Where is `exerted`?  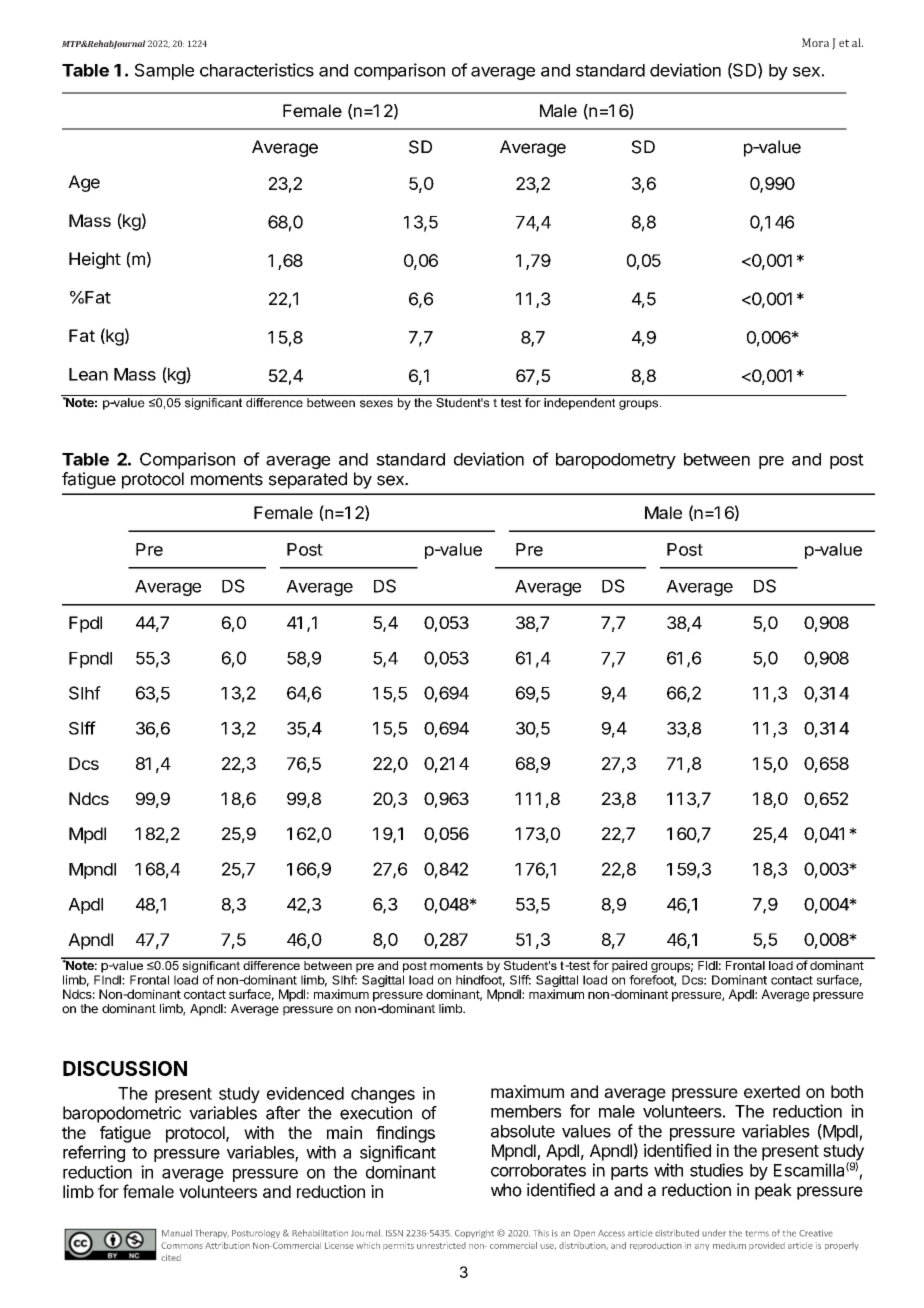
exerted is located at coordinates (772, 1091).
